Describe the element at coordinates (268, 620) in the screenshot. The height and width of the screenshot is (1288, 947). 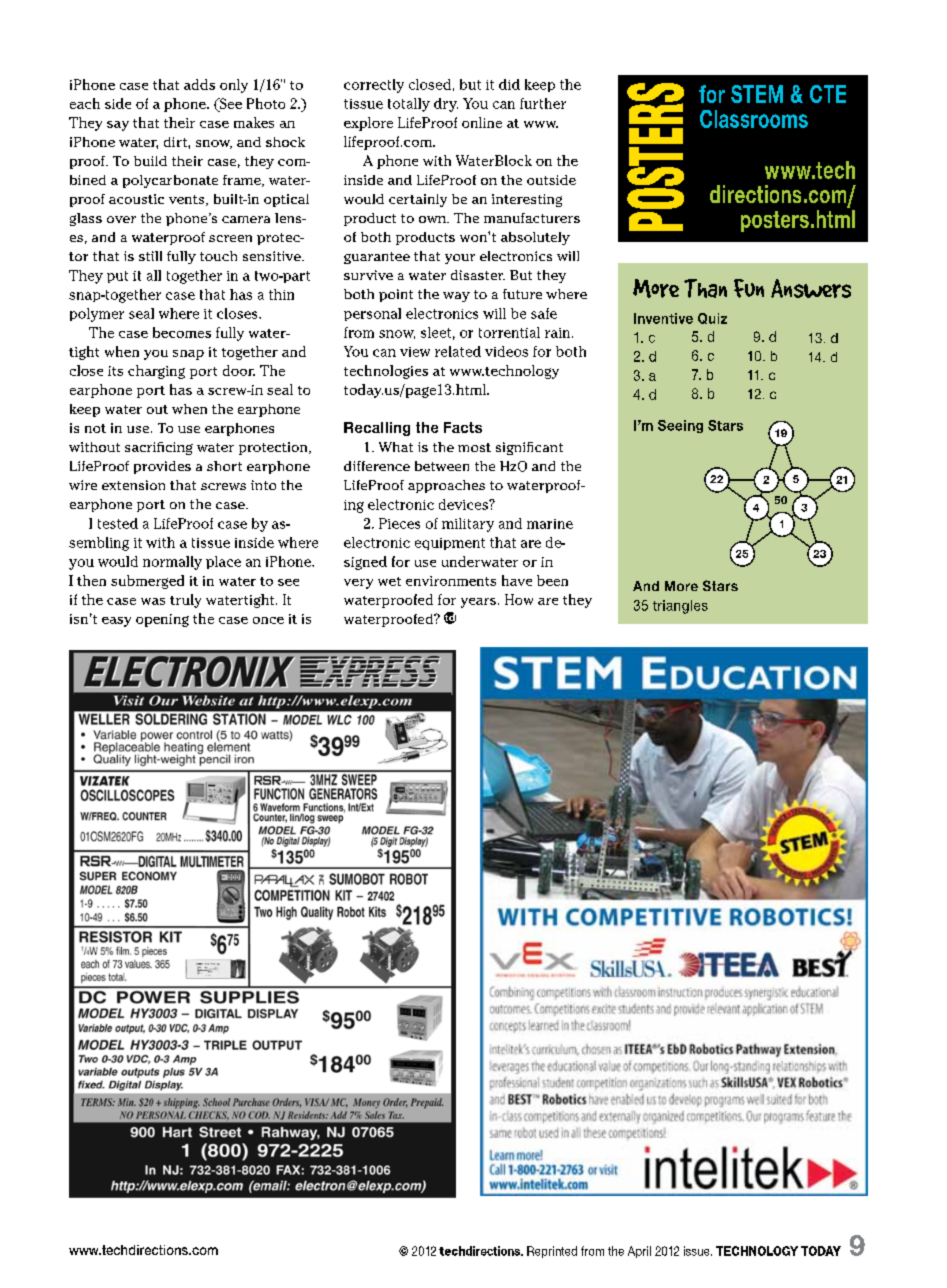
I see `once` at that location.
